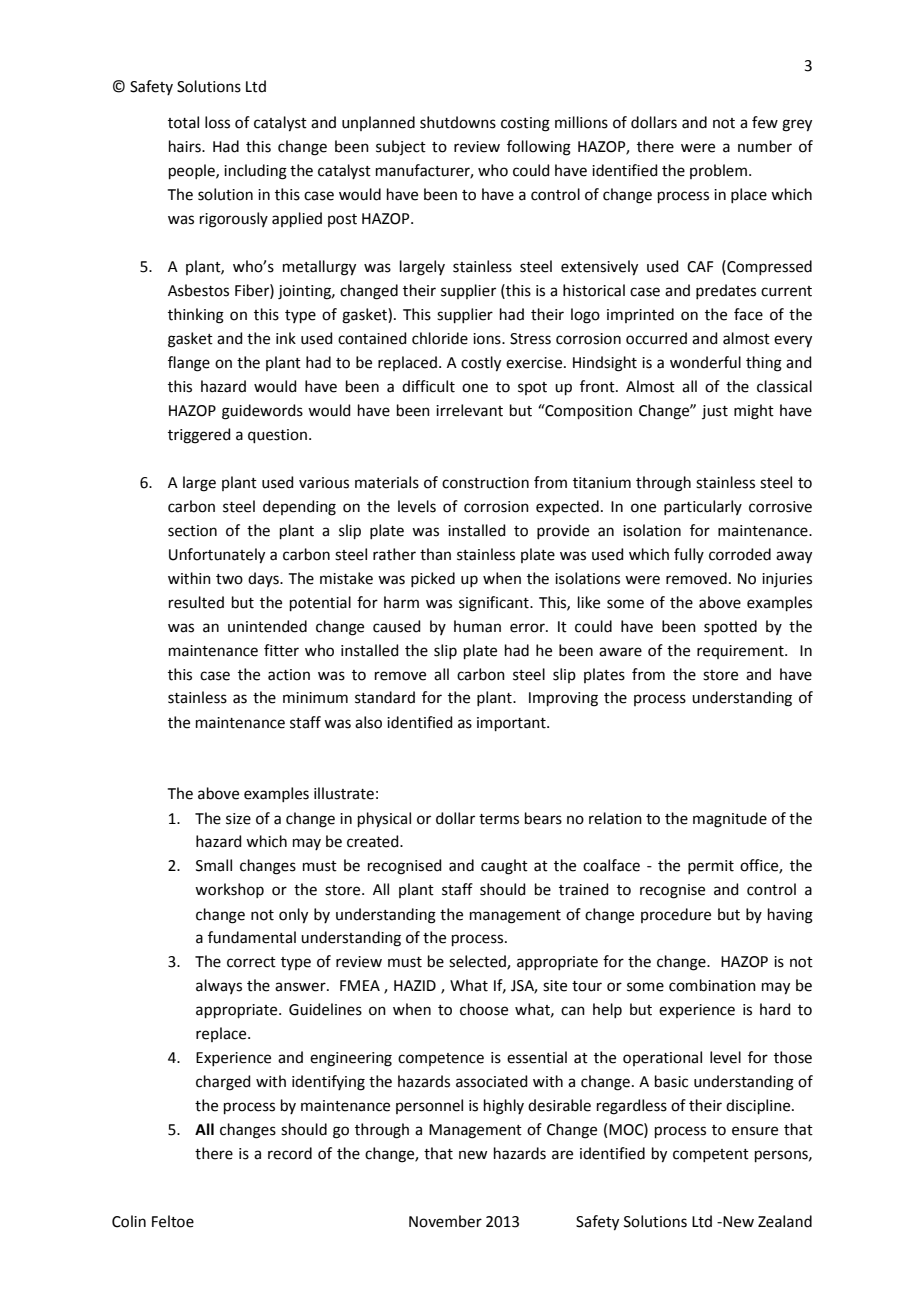 The width and height of the screenshot is (924, 1308). What do you see at coordinates (219, 986) in the screenshot?
I see `always` at bounding box center [219, 986].
